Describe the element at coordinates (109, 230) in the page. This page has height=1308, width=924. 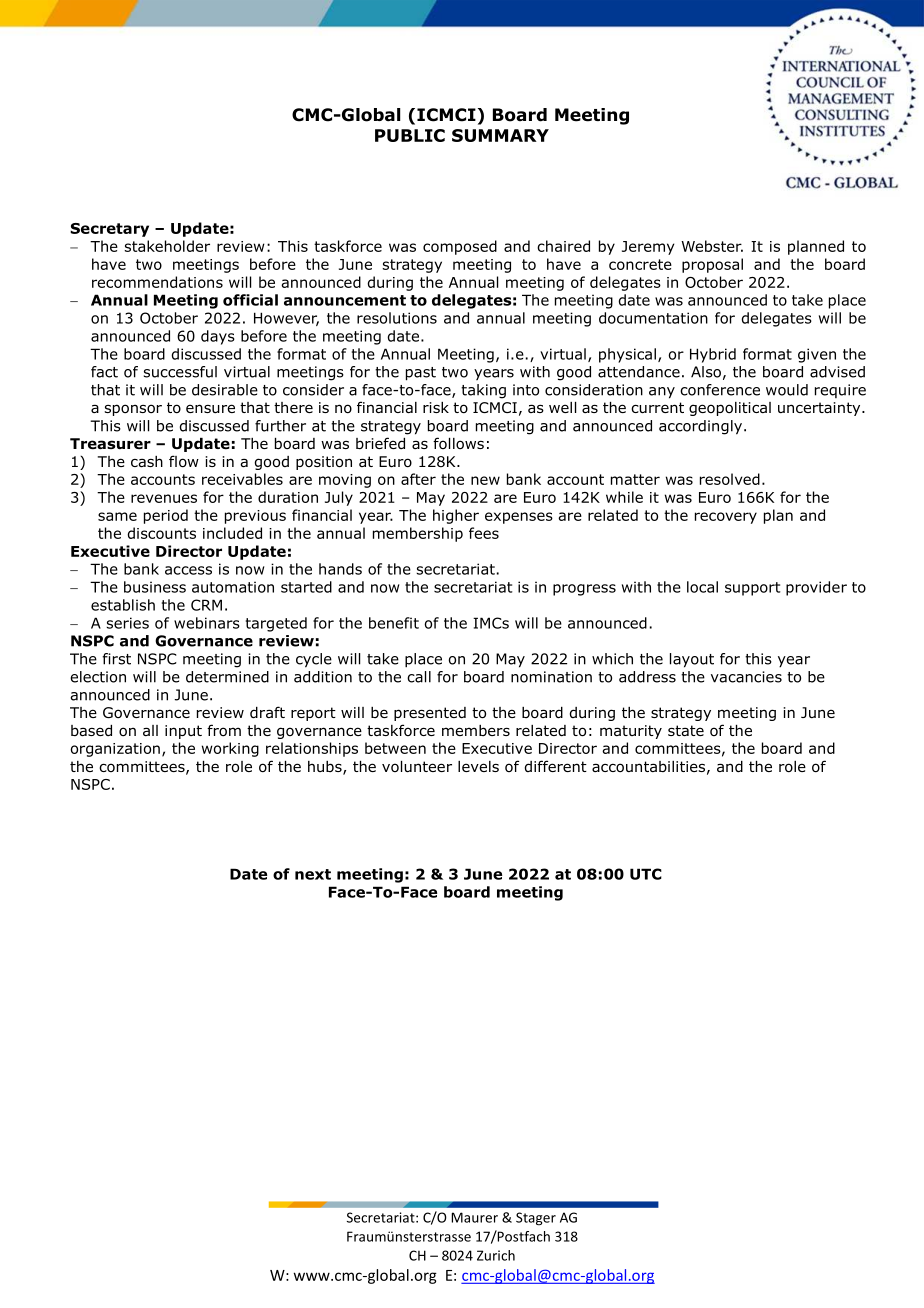
I see `Secretary` at that location.
